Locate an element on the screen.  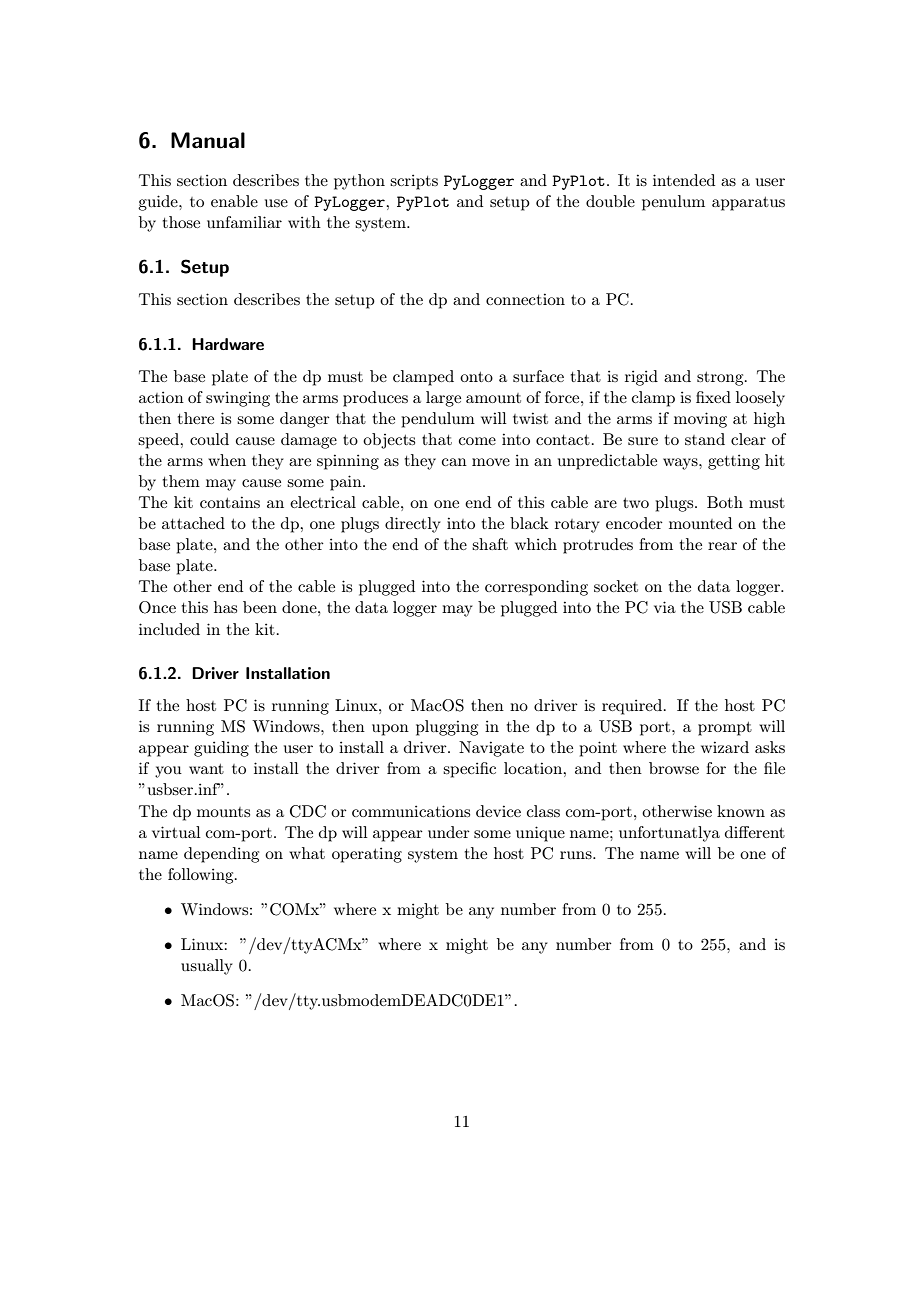
guiding is located at coordinates (221, 749).
